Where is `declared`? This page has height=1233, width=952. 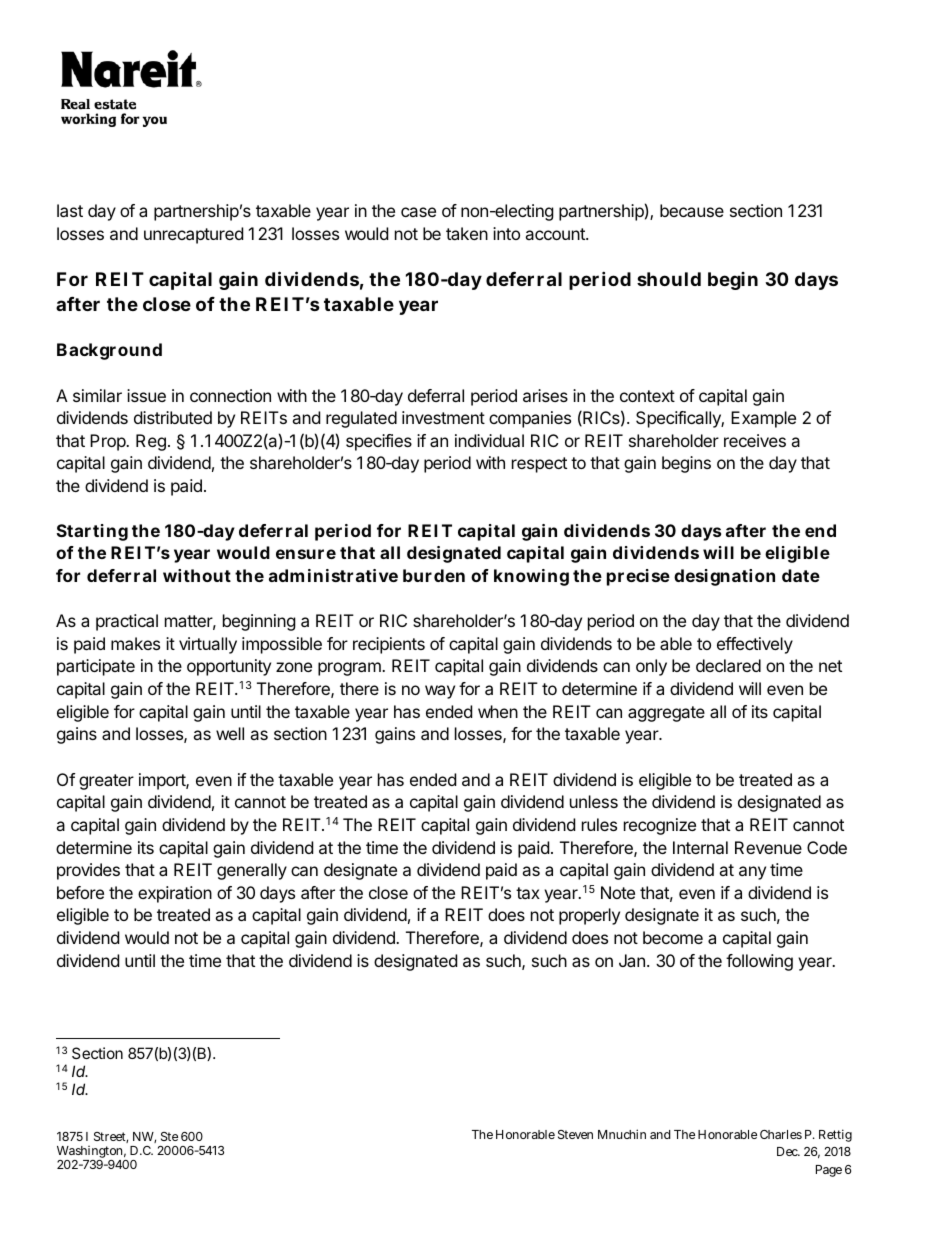
declared is located at coordinates (728, 665).
